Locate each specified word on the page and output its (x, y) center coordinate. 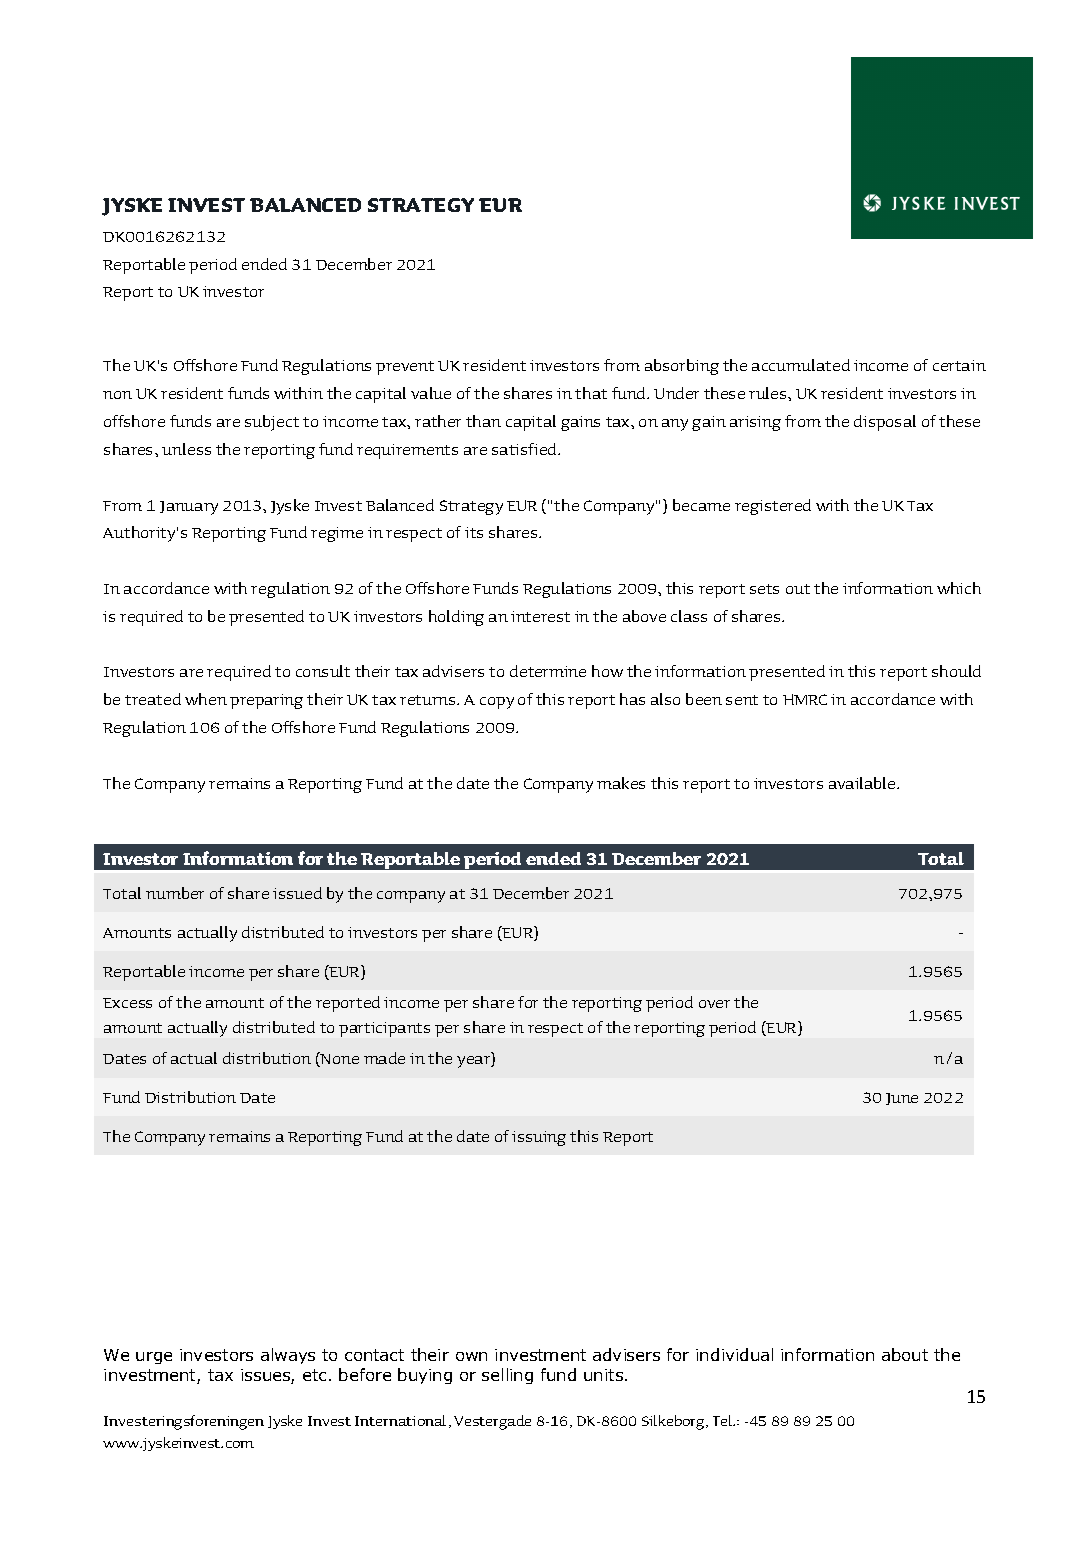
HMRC (805, 699)
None (339, 1059)
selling (507, 1376)
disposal (885, 423)
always (288, 1356)
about (905, 1354)
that (591, 393)
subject (272, 423)
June (902, 1099)
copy (497, 703)
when (206, 699)
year (474, 1062)
